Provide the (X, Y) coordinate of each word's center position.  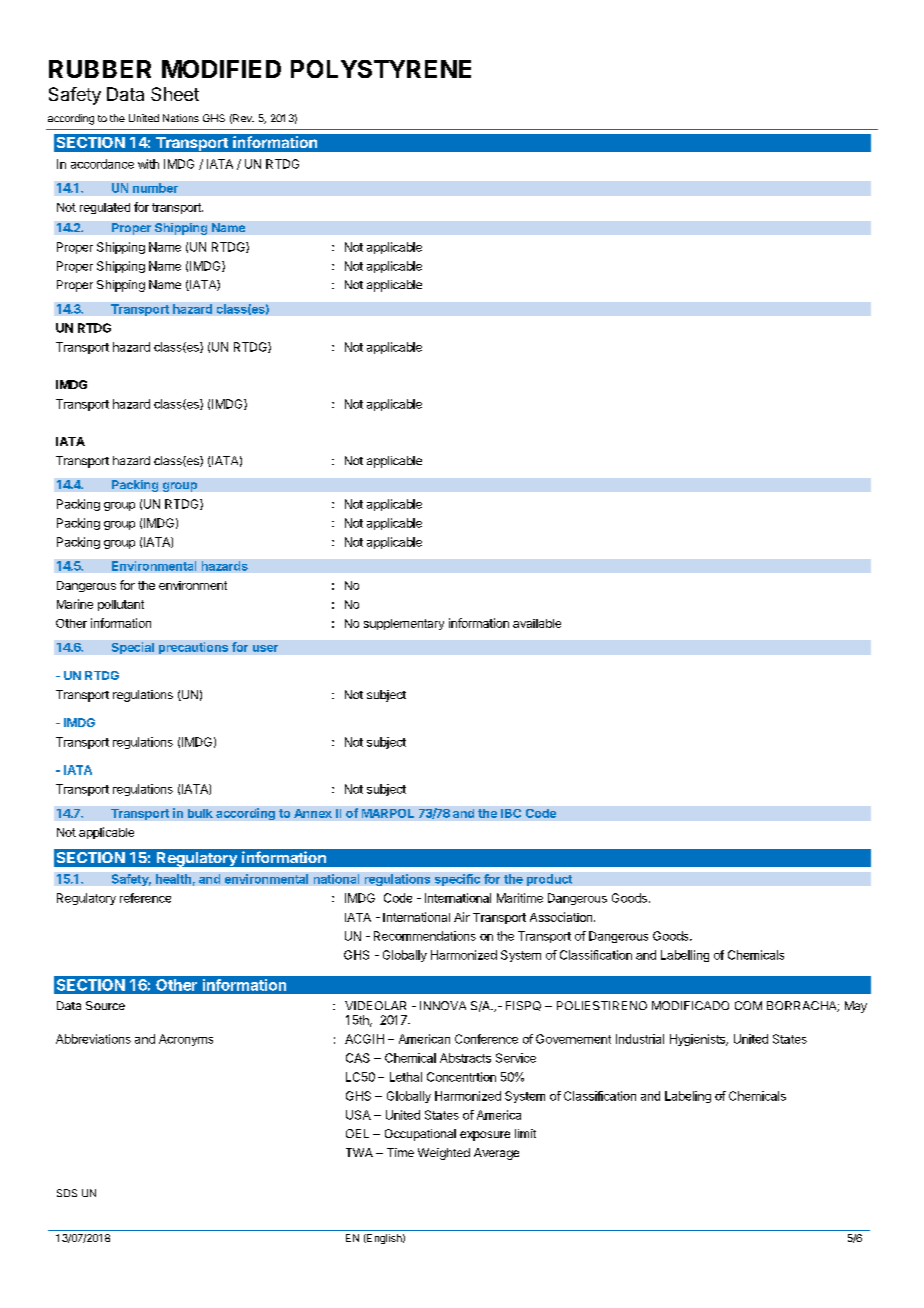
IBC (511, 813)
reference (145, 898)
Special (133, 648)
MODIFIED (221, 69)
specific (457, 880)
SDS (67, 1193)
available (537, 623)
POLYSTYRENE (381, 69)
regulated (105, 208)
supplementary (404, 624)
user (265, 648)
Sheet (175, 94)
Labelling (685, 956)
